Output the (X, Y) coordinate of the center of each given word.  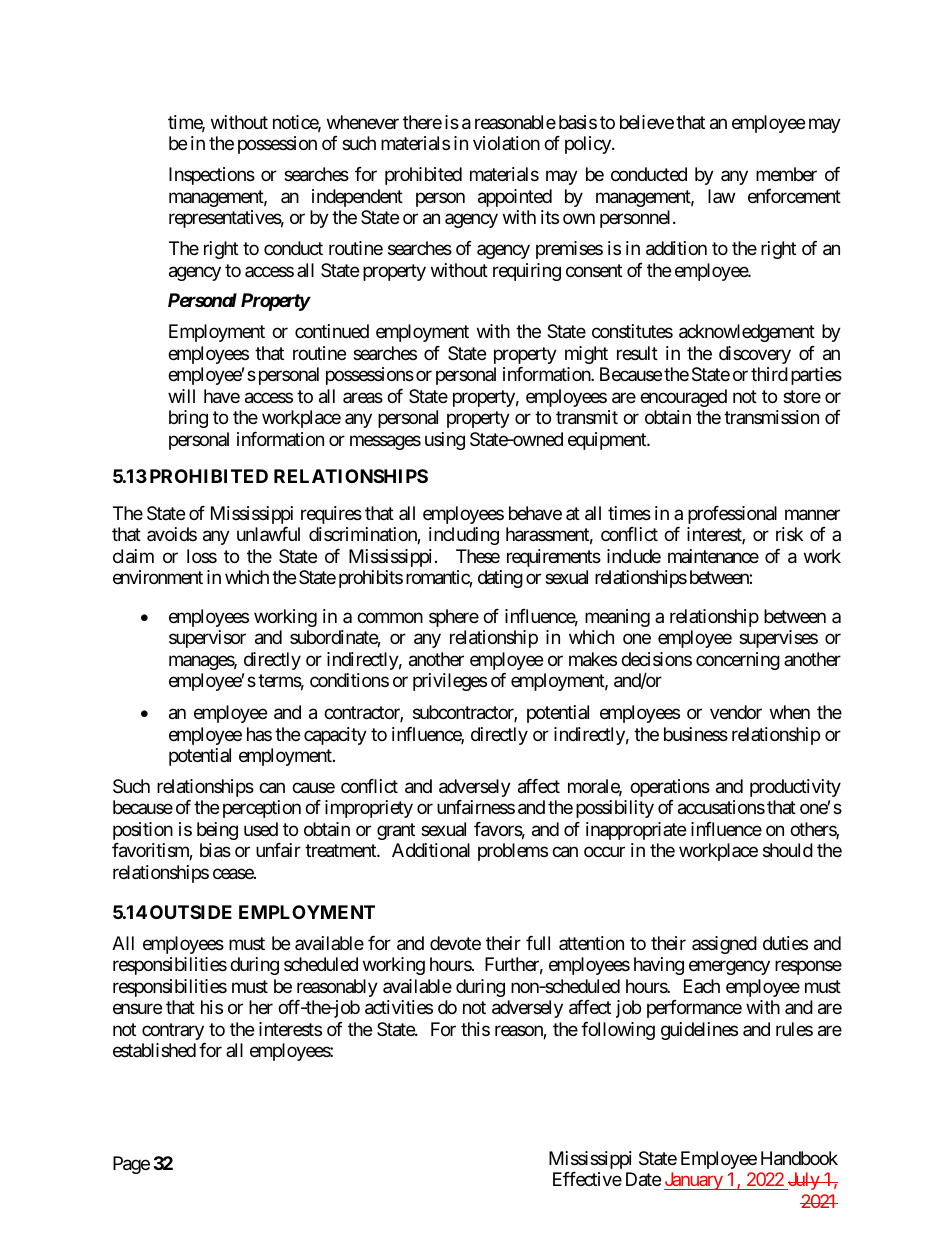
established (154, 1050)
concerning (738, 661)
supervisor (207, 639)
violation (506, 143)
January (694, 1181)
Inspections (212, 176)
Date (643, 1179)
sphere (454, 618)
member (786, 174)
